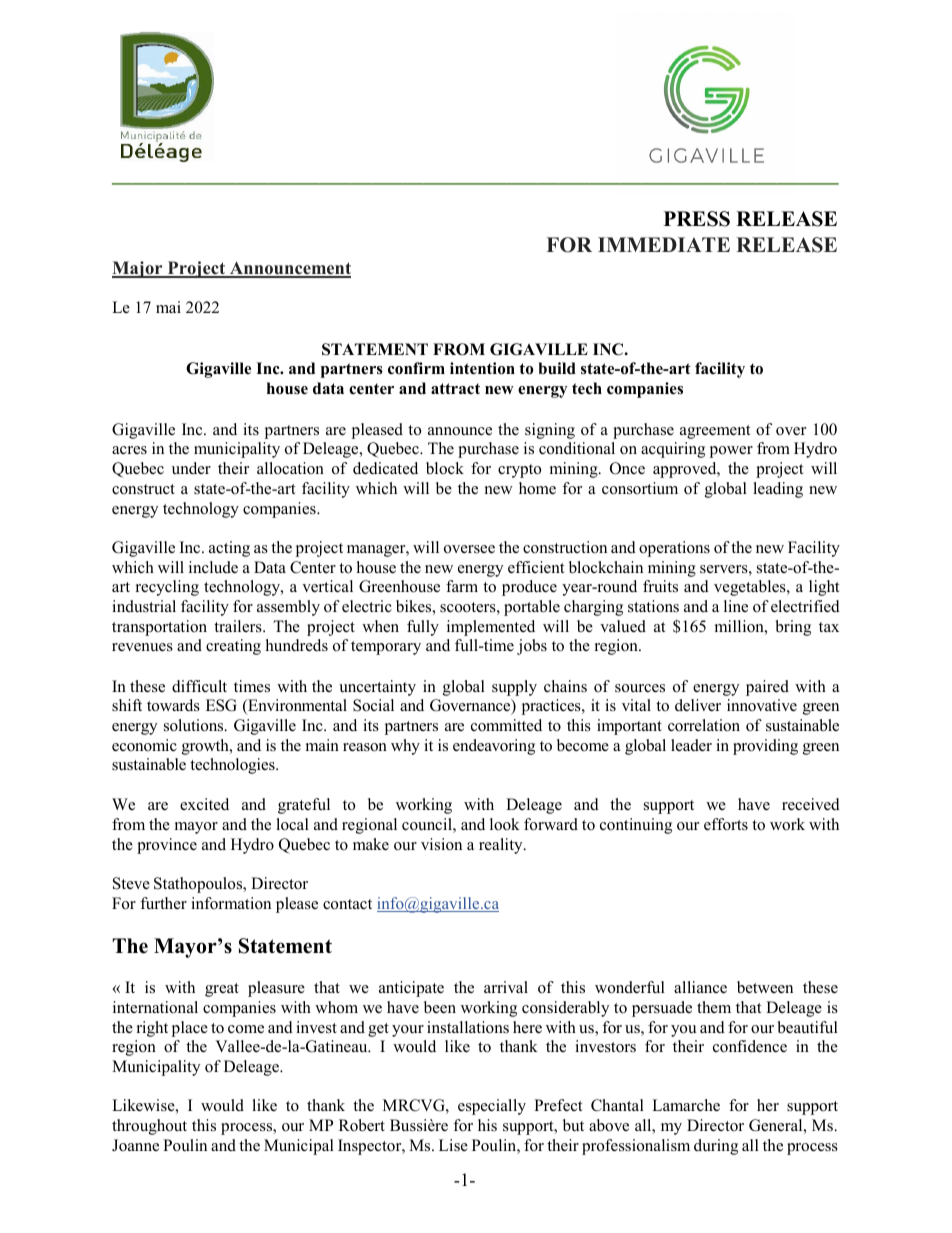 This document has width=952, height=1233. I want to click on intention, so click(482, 368).
